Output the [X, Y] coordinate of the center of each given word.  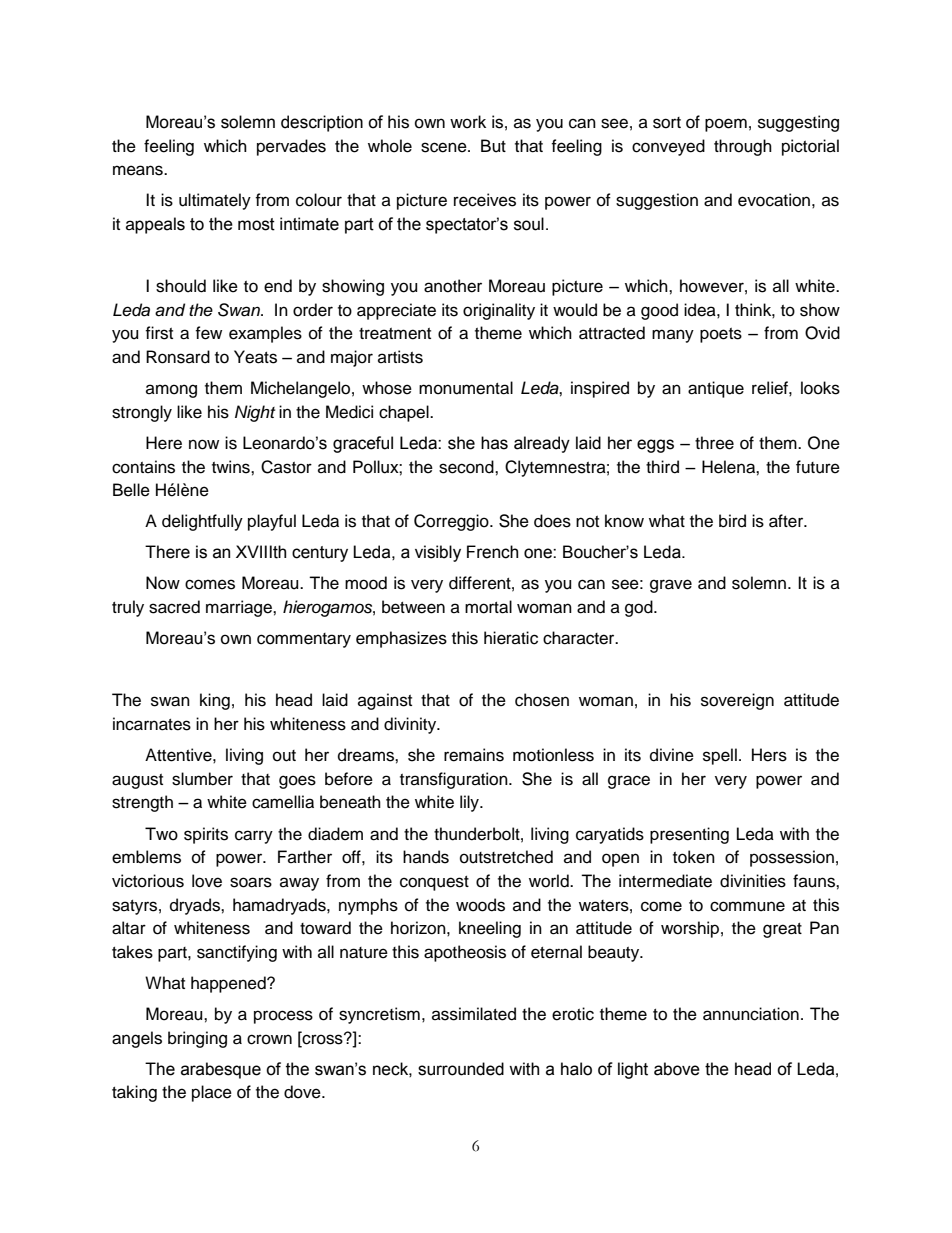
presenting [689, 835]
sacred [174, 607]
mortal [488, 607]
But [493, 146]
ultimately [215, 201]
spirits [206, 835]
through [743, 147]
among [171, 391]
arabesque [221, 1070]
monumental [466, 388]
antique [716, 389]
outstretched [506, 857]
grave [671, 586]
